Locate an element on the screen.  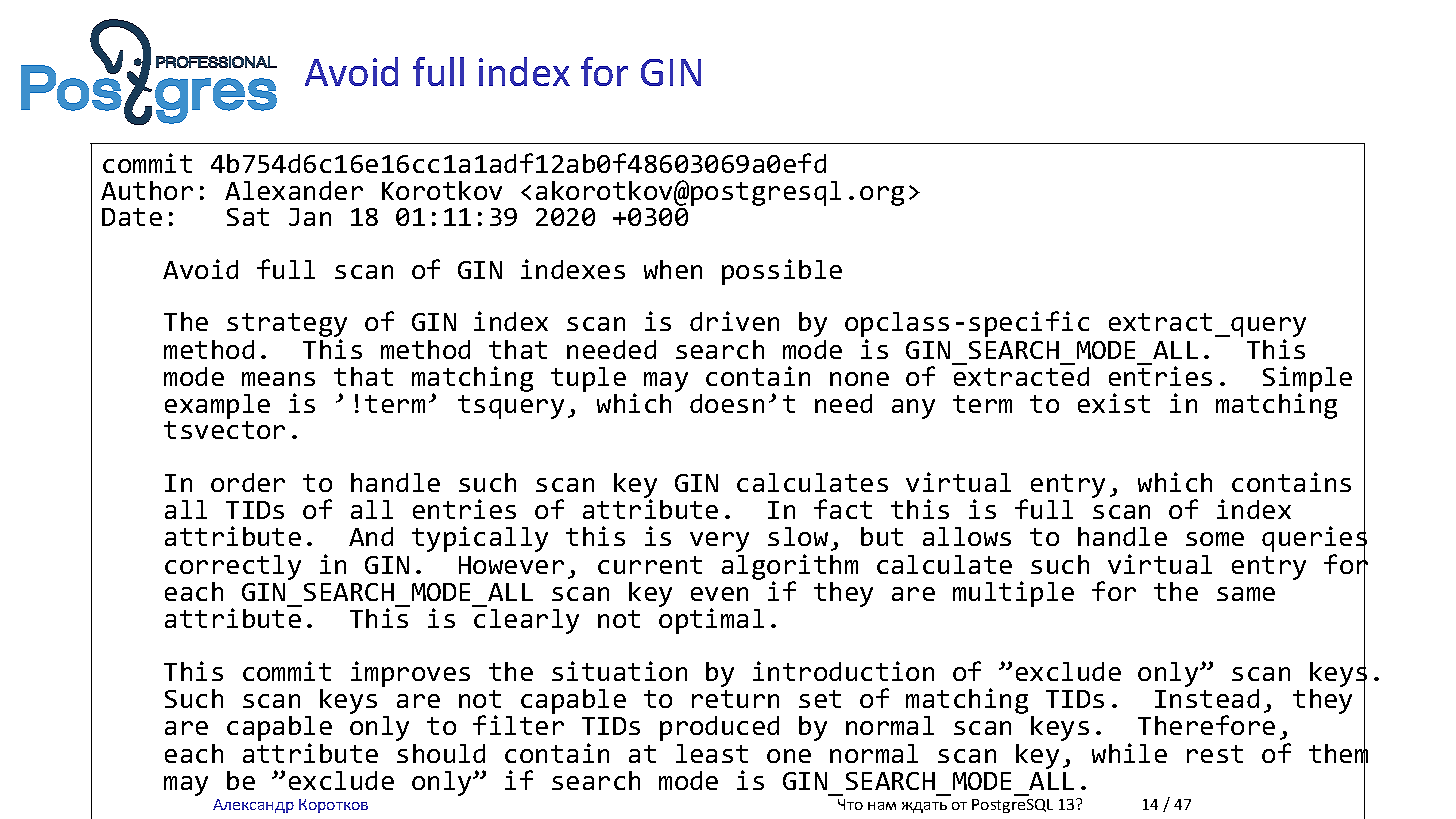
Sat is located at coordinates (248, 217).
